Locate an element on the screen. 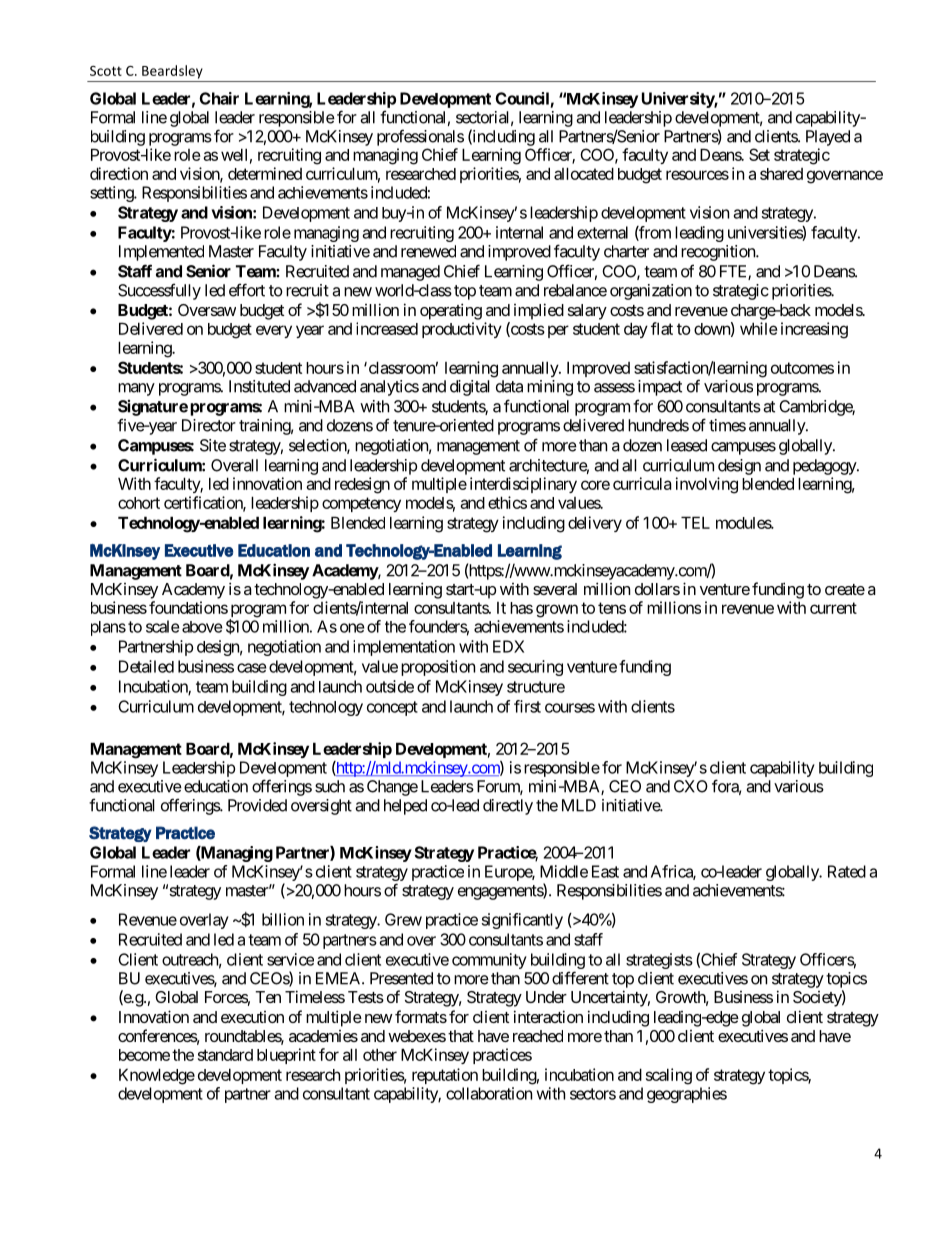  standard is located at coordinates (225, 1055).
